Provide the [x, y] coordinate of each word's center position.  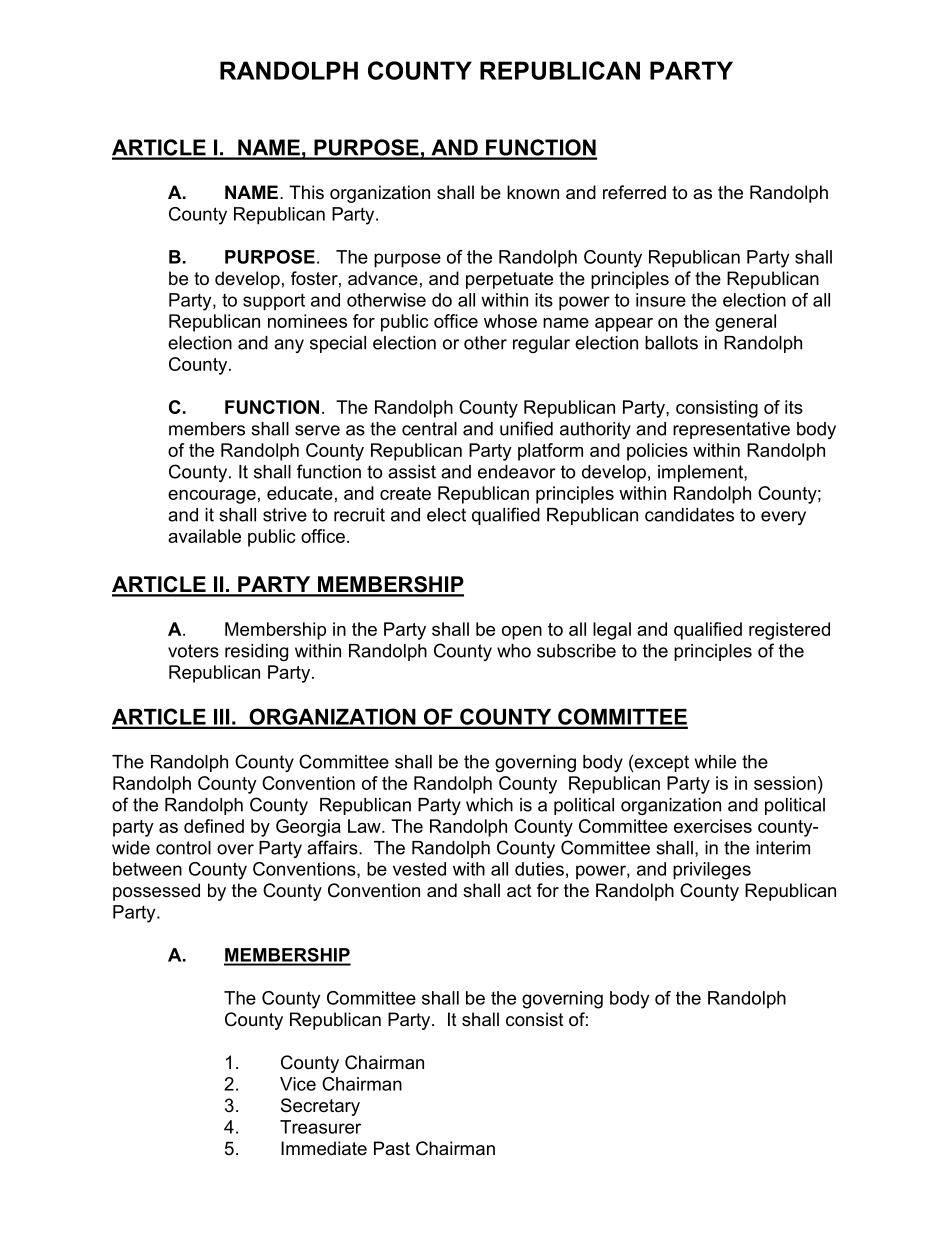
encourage [212, 497]
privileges [712, 871]
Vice [298, 1084]
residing [256, 652]
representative [731, 430]
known [533, 192]
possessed [156, 892]
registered [789, 631]
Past [392, 1148]
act [519, 891]
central [429, 429]
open [522, 633]
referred [634, 192]
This [306, 192]
